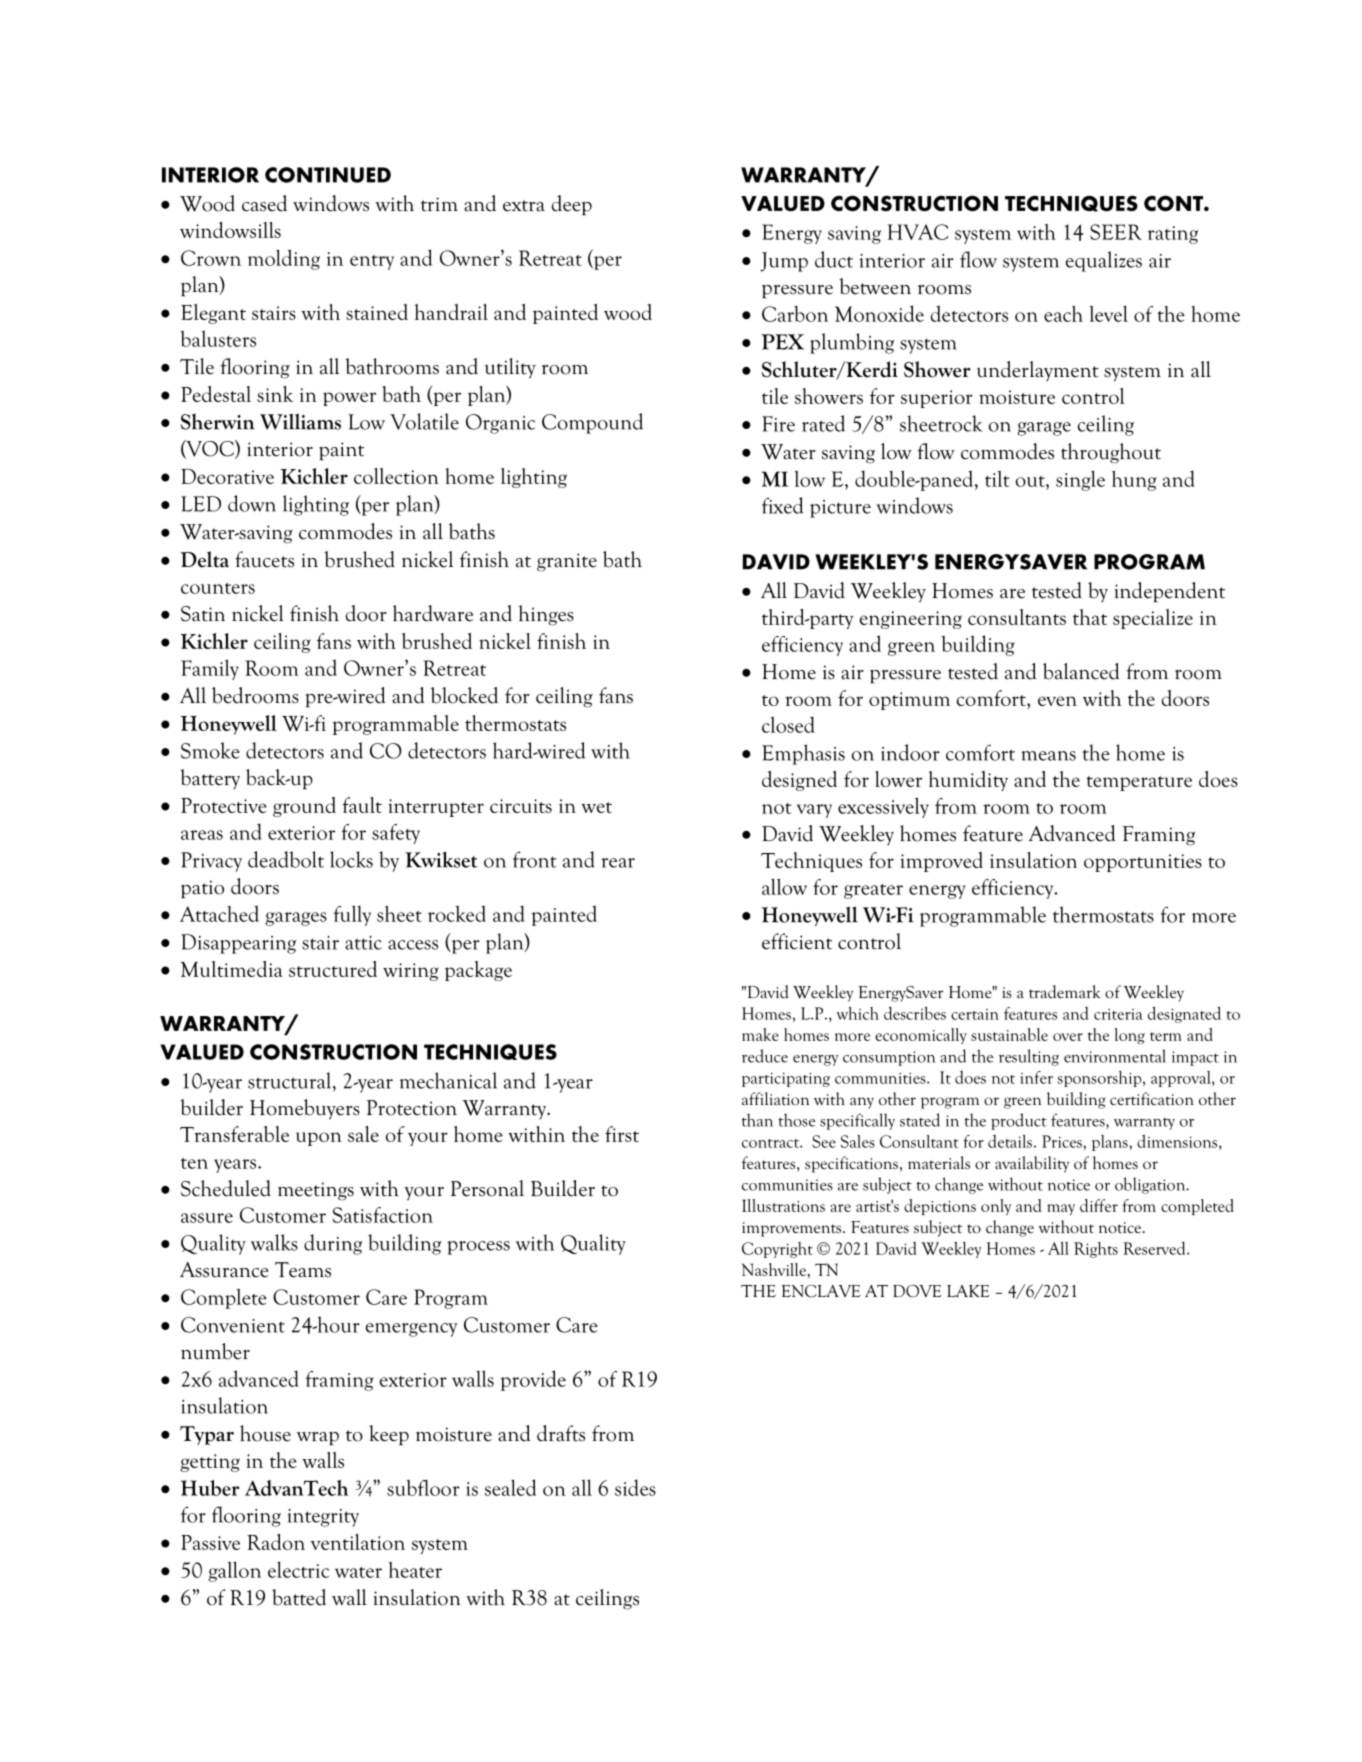 This screenshot has width=1362, height=1762. I want to click on electric, so click(298, 1569).
